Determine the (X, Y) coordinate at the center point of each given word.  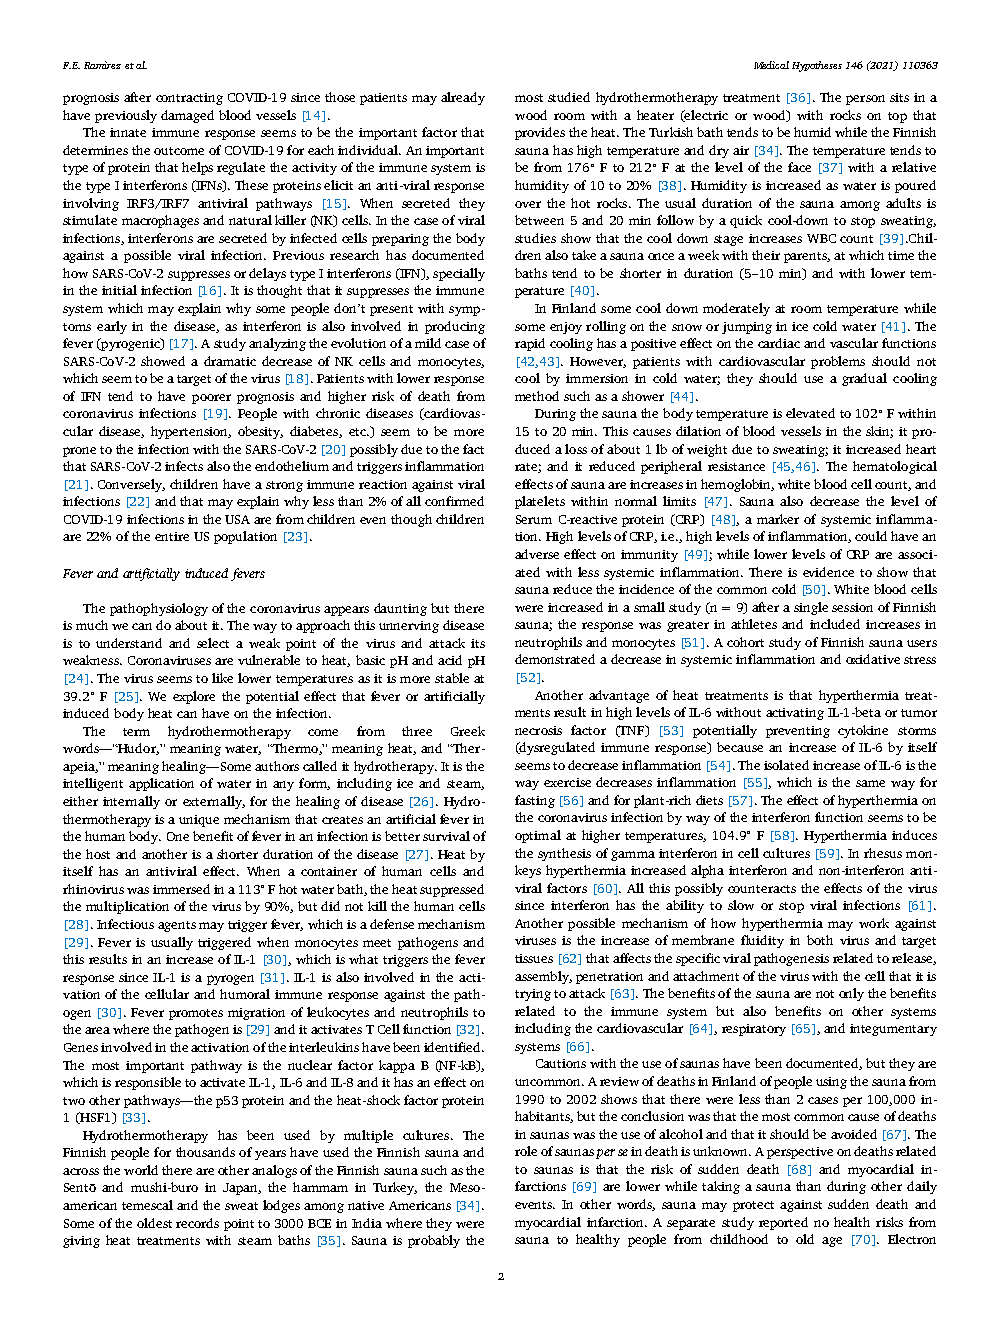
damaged (187, 116)
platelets (540, 502)
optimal (538, 836)
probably (434, 1241)
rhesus (883, 853)
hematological (895, 467)
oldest (154, 1223)
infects (184, 466)
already (463, 98)
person (865, 100)
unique (199, 821)
